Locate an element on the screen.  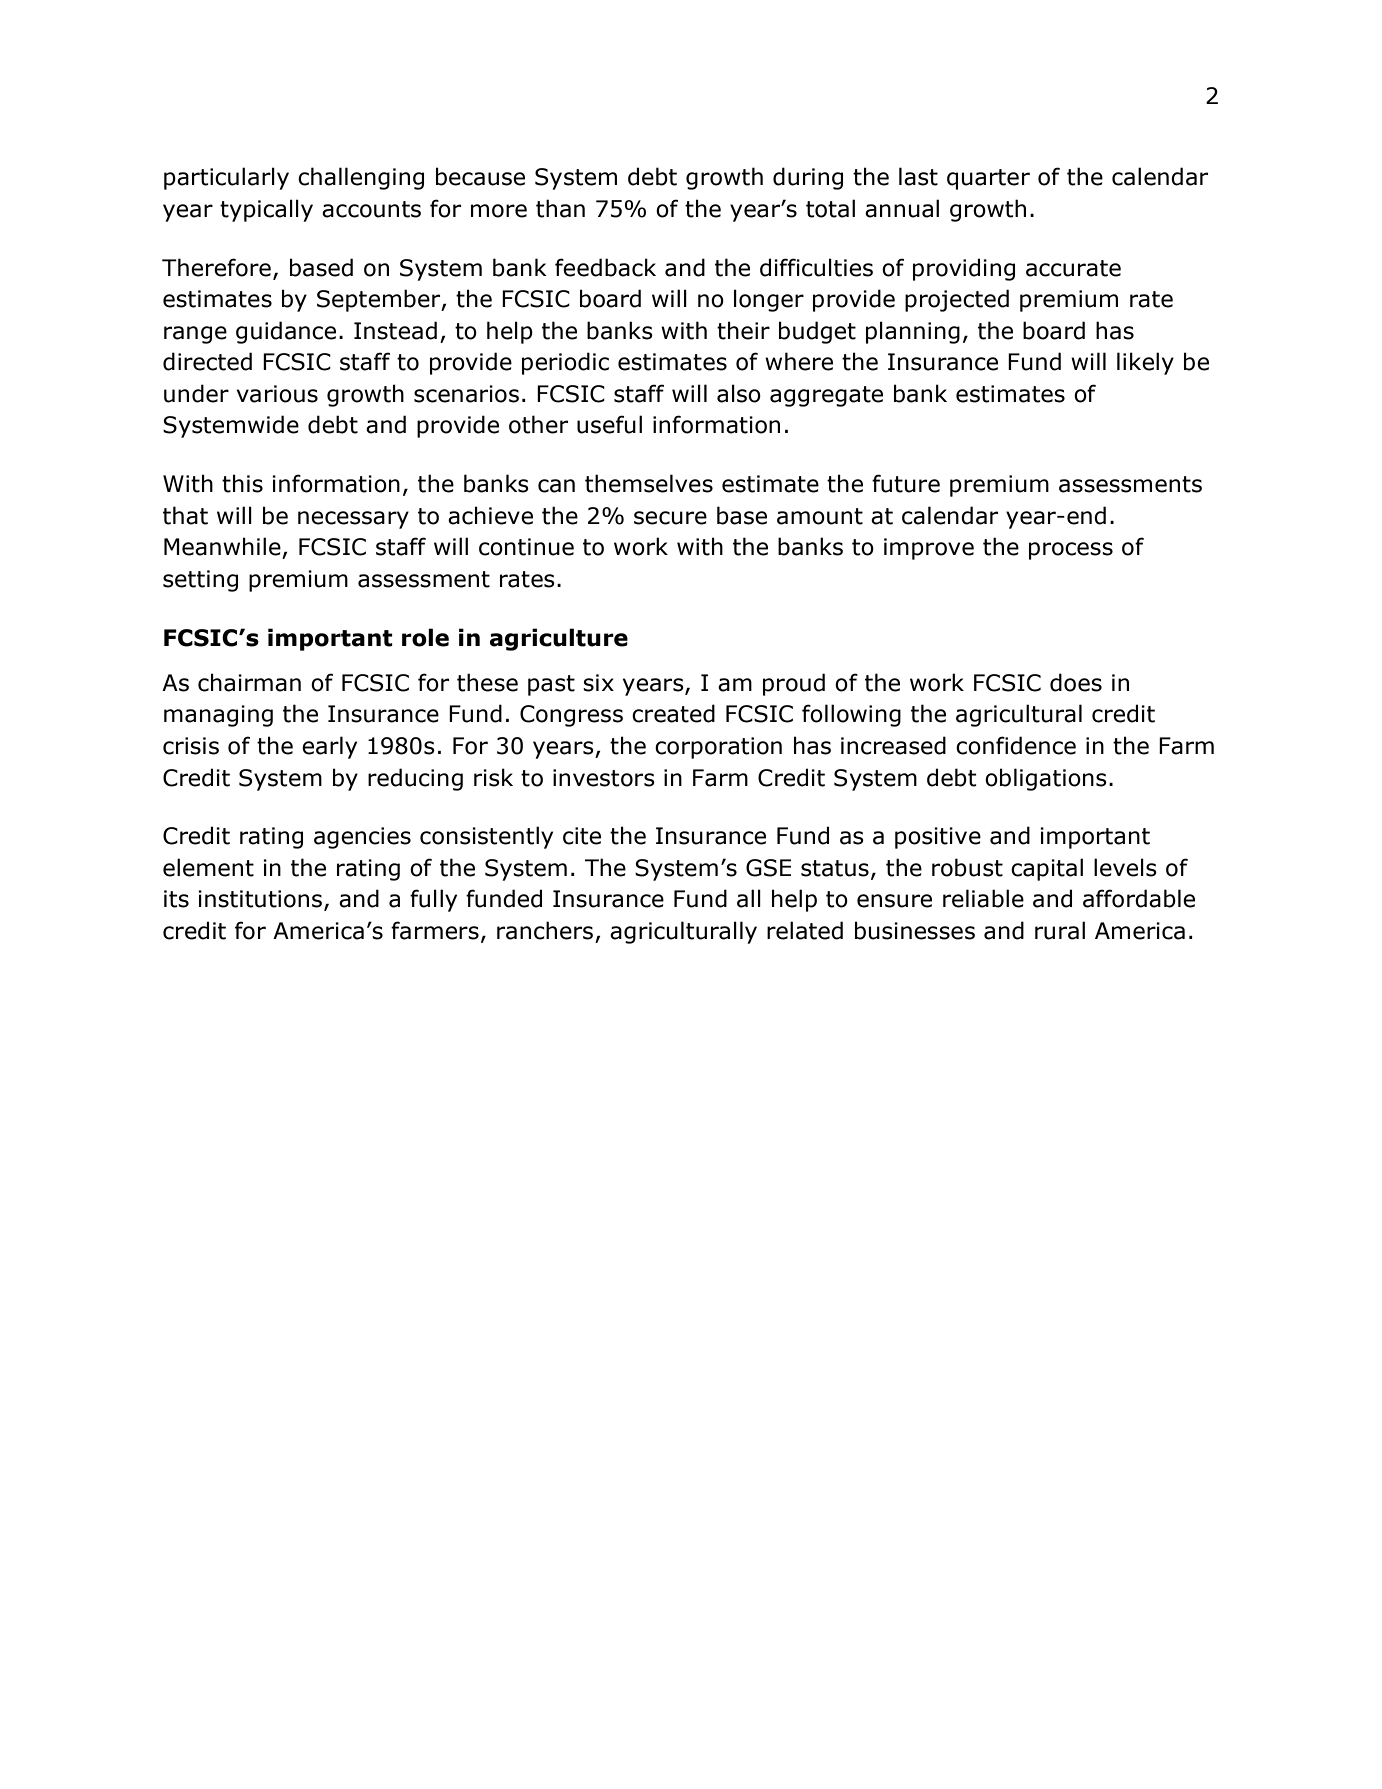
reliable is located at coordinates (983, 898).
